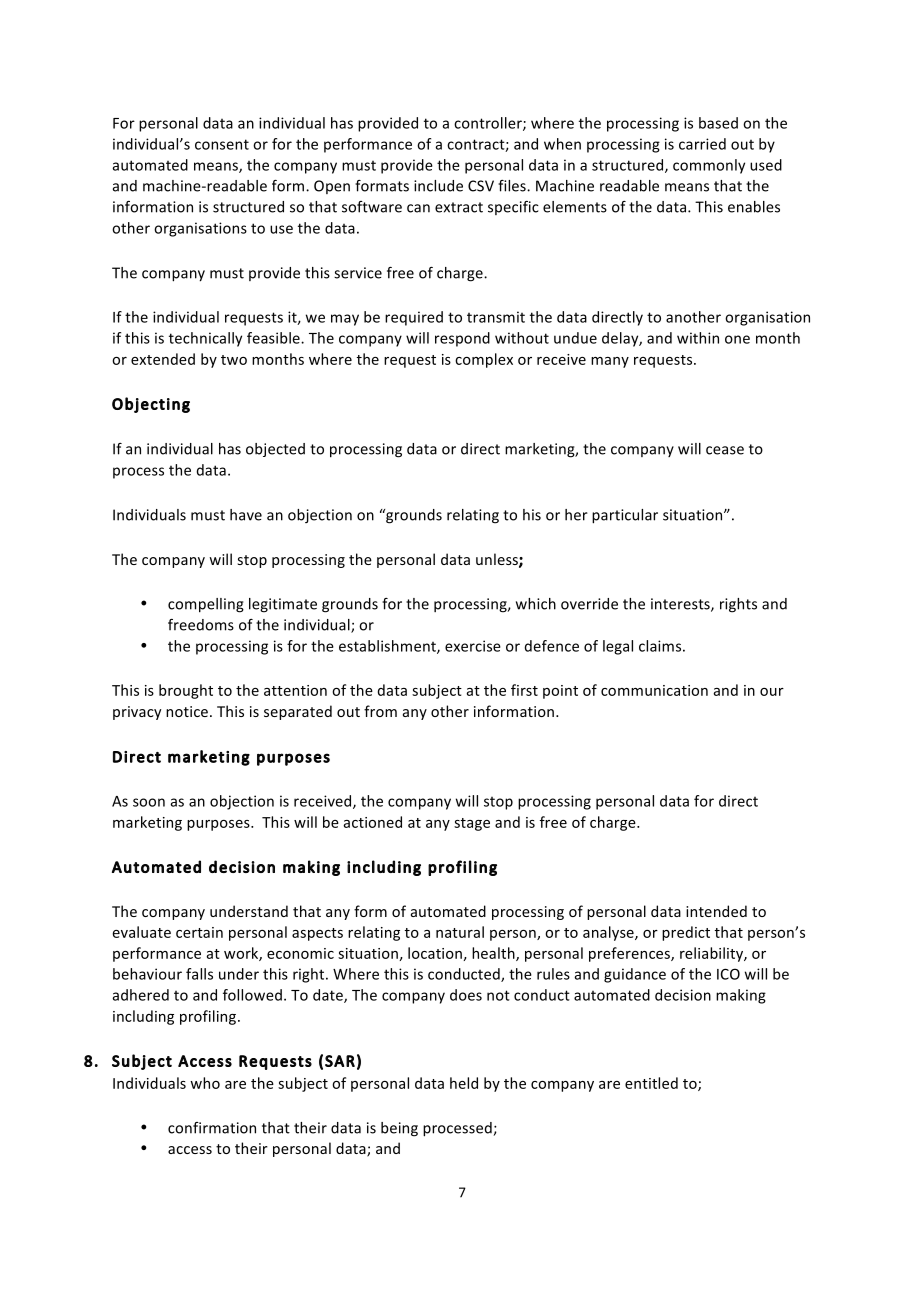  I want to click on cease, so click(725, 450).
